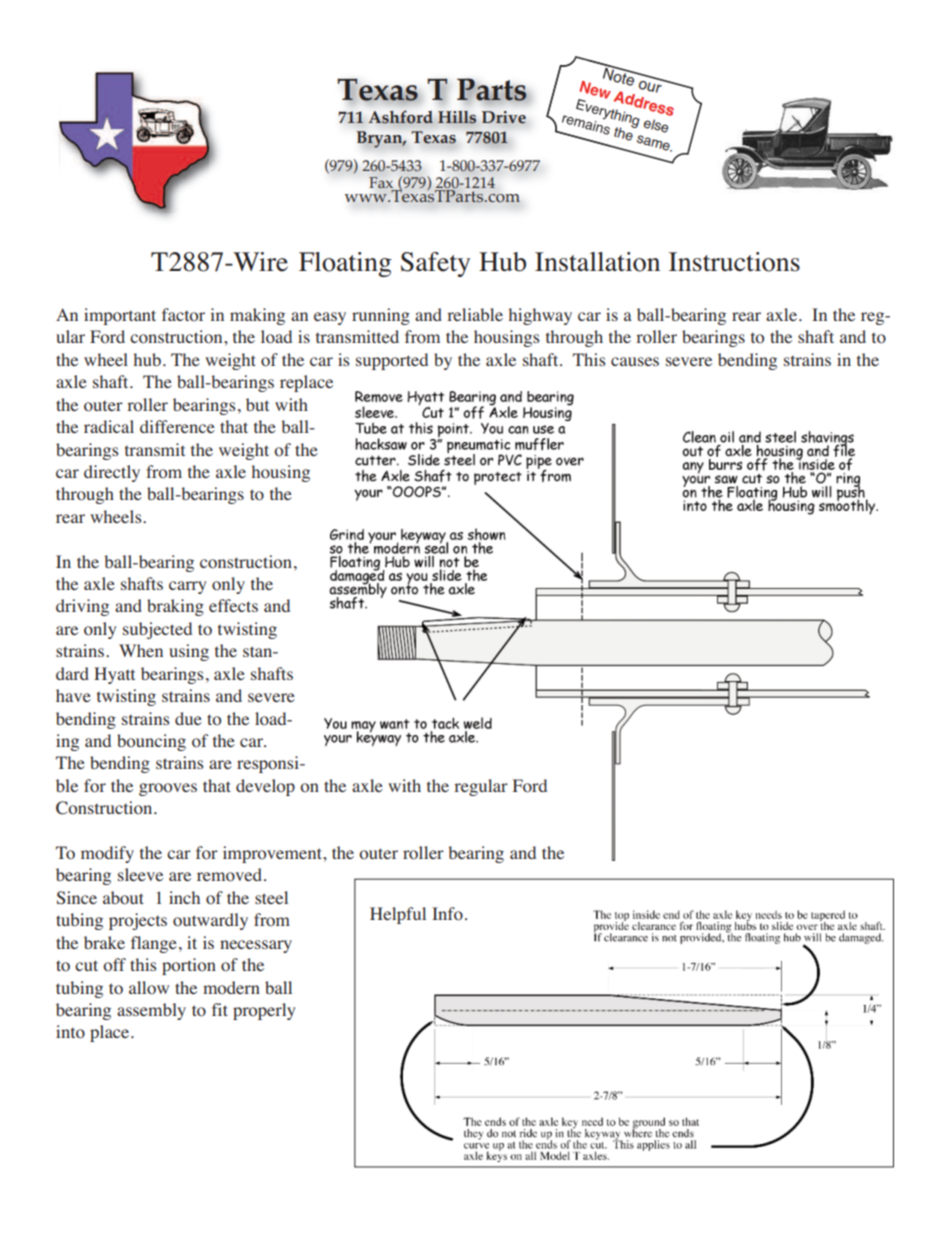 The height and width of the screenshot is (1233, 952). What do you see at coordinates (382, 184) in the screenshot?
I see `Fax` at bounding box center [382, 184].
